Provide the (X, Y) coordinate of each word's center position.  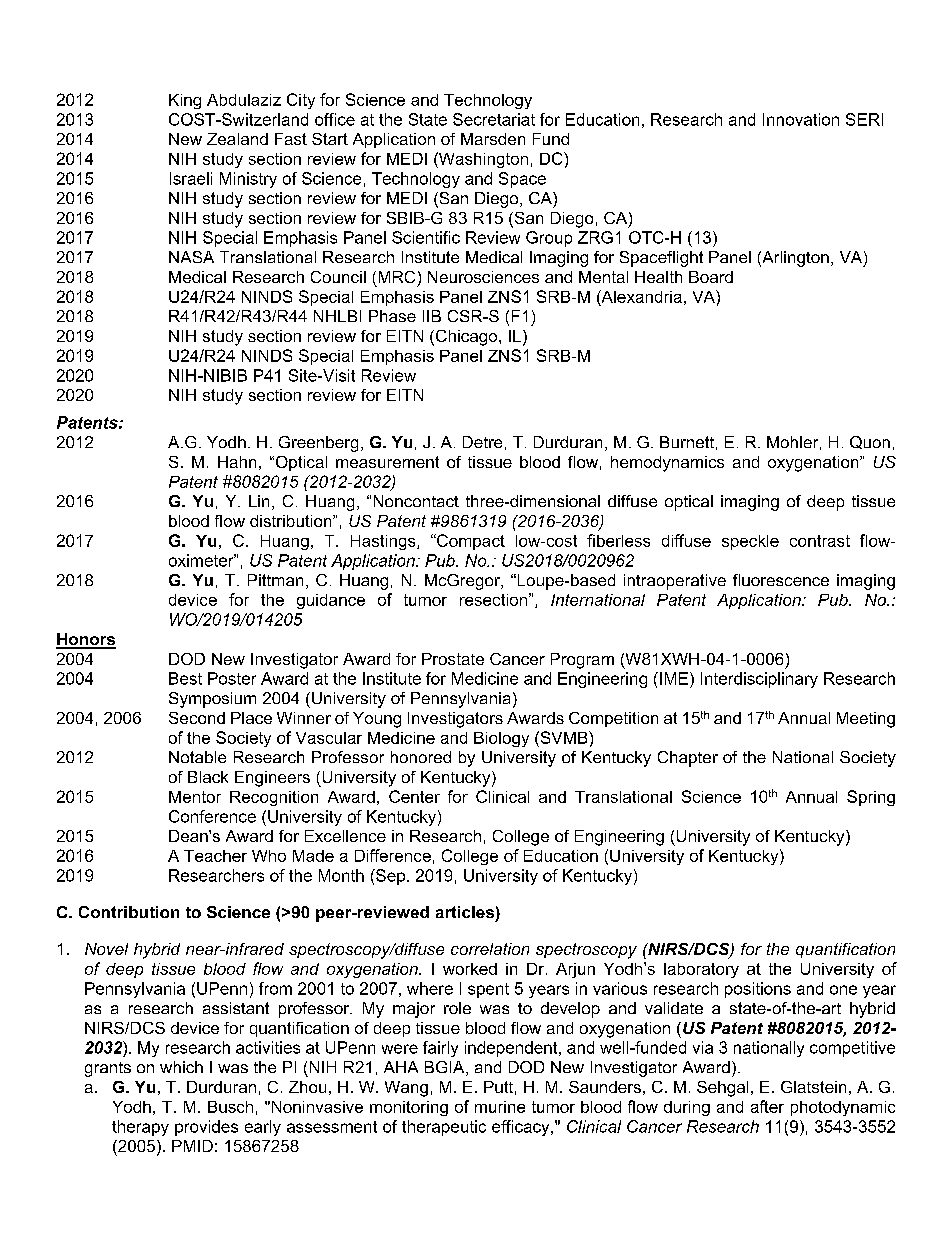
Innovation (801, 119)
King (185, 101)
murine (500, 1107)
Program (582, 661)
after (767, 1106)
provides (206, 1128)
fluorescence (781, 580)
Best (185, 678)
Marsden (493, 139)
